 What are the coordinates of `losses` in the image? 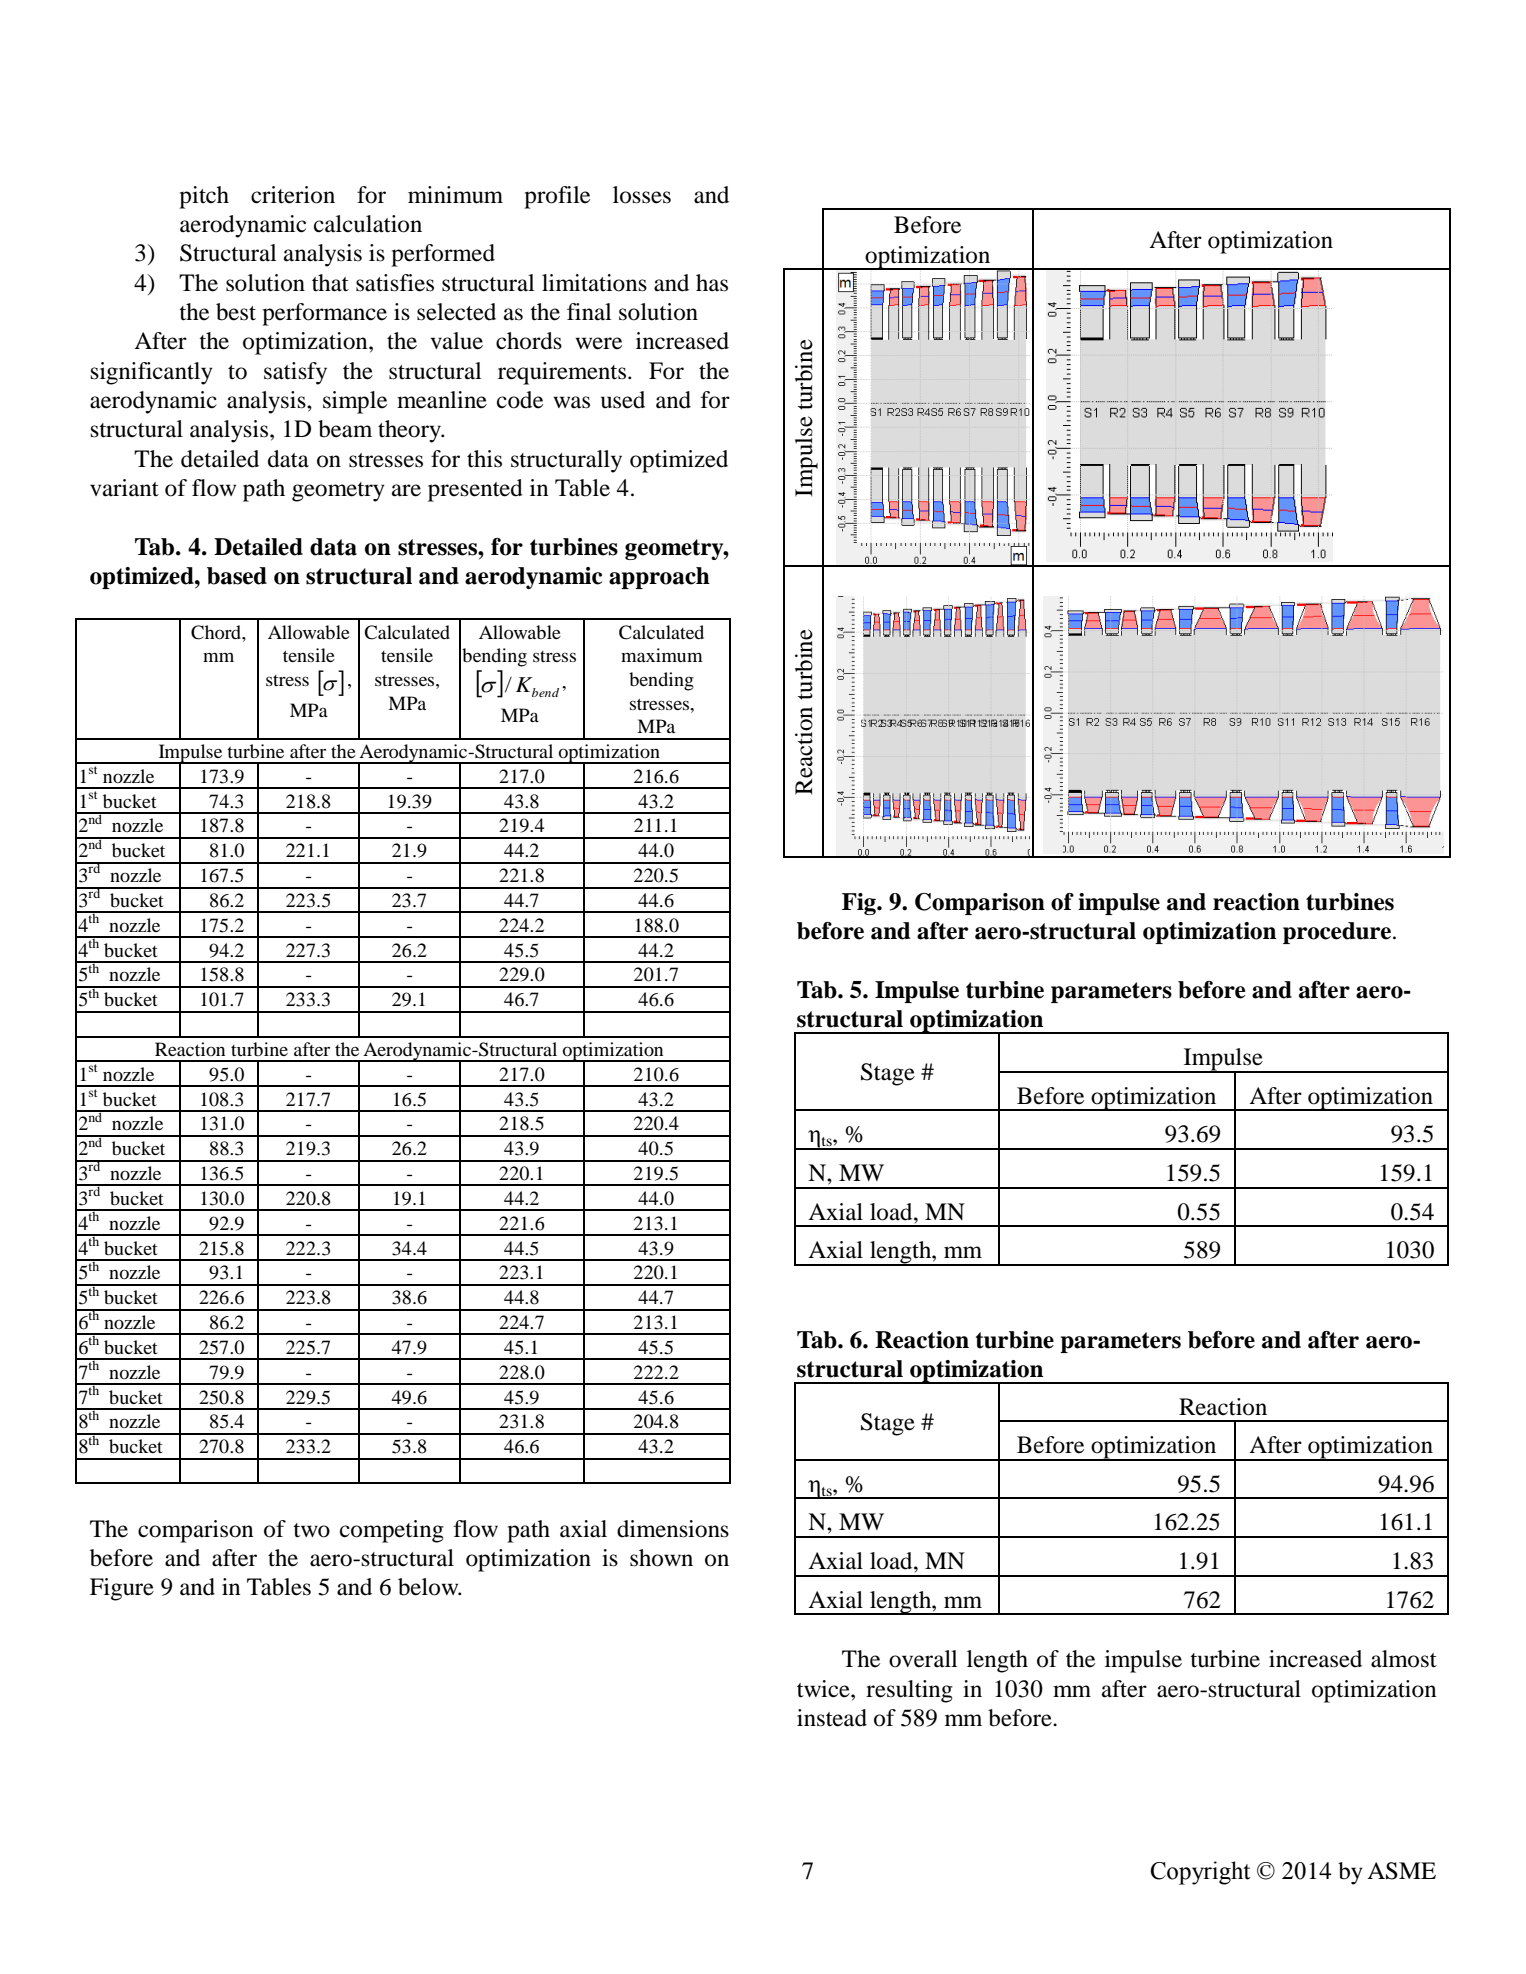 It's located at (642, 195).
